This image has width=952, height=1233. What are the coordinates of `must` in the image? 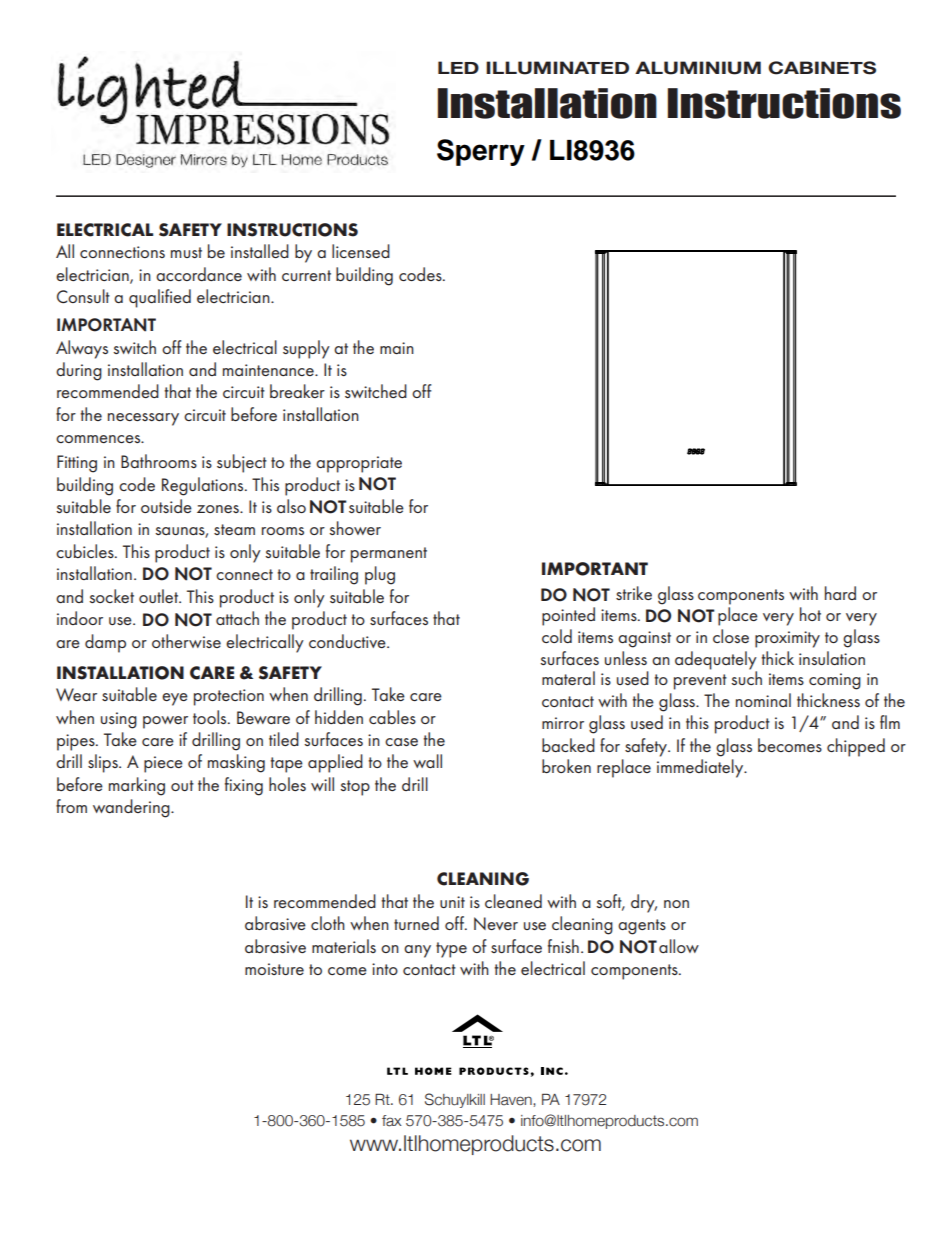 It's located at (186, 252).
